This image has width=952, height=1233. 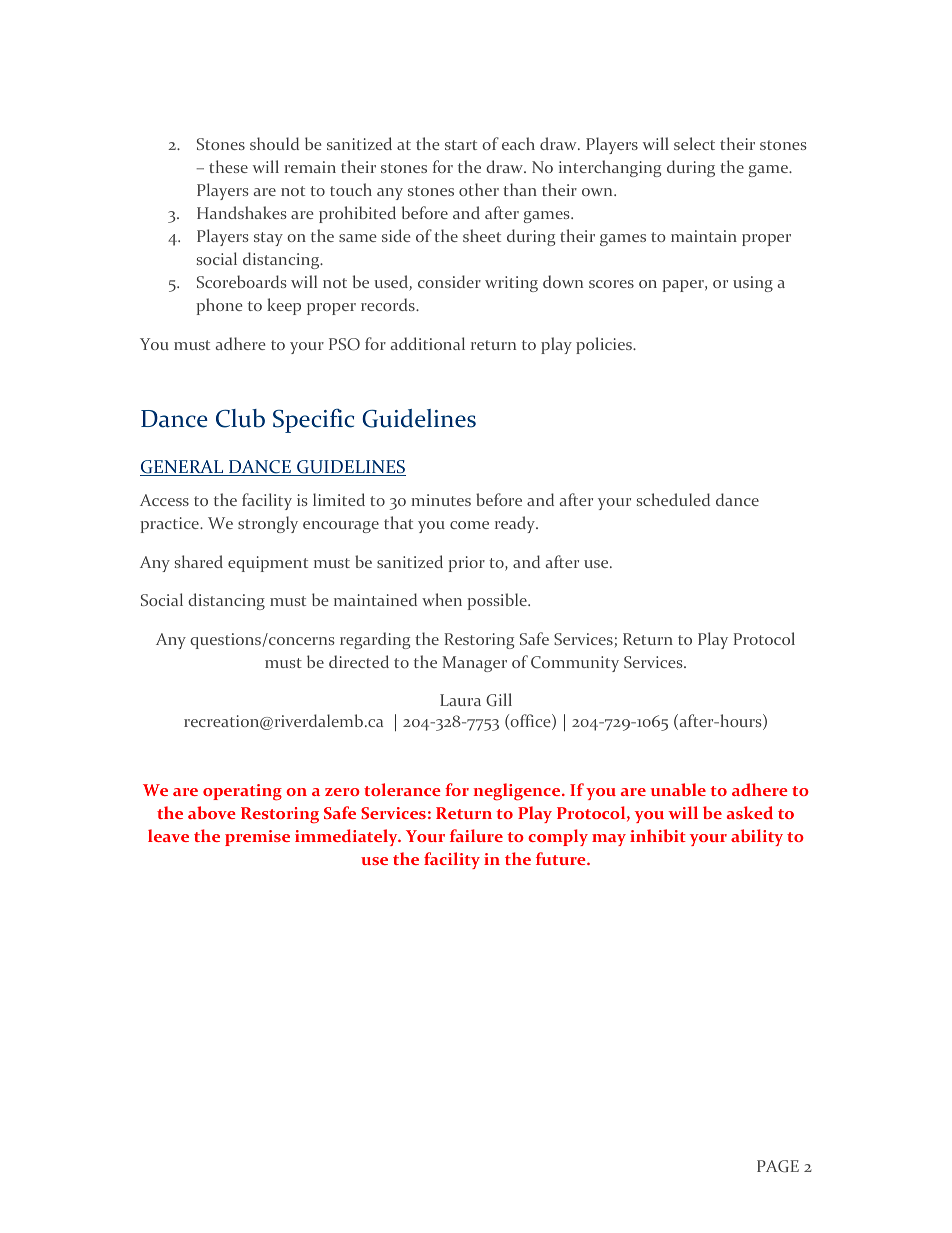 I want to click on these, so click(x=228, y=166).
